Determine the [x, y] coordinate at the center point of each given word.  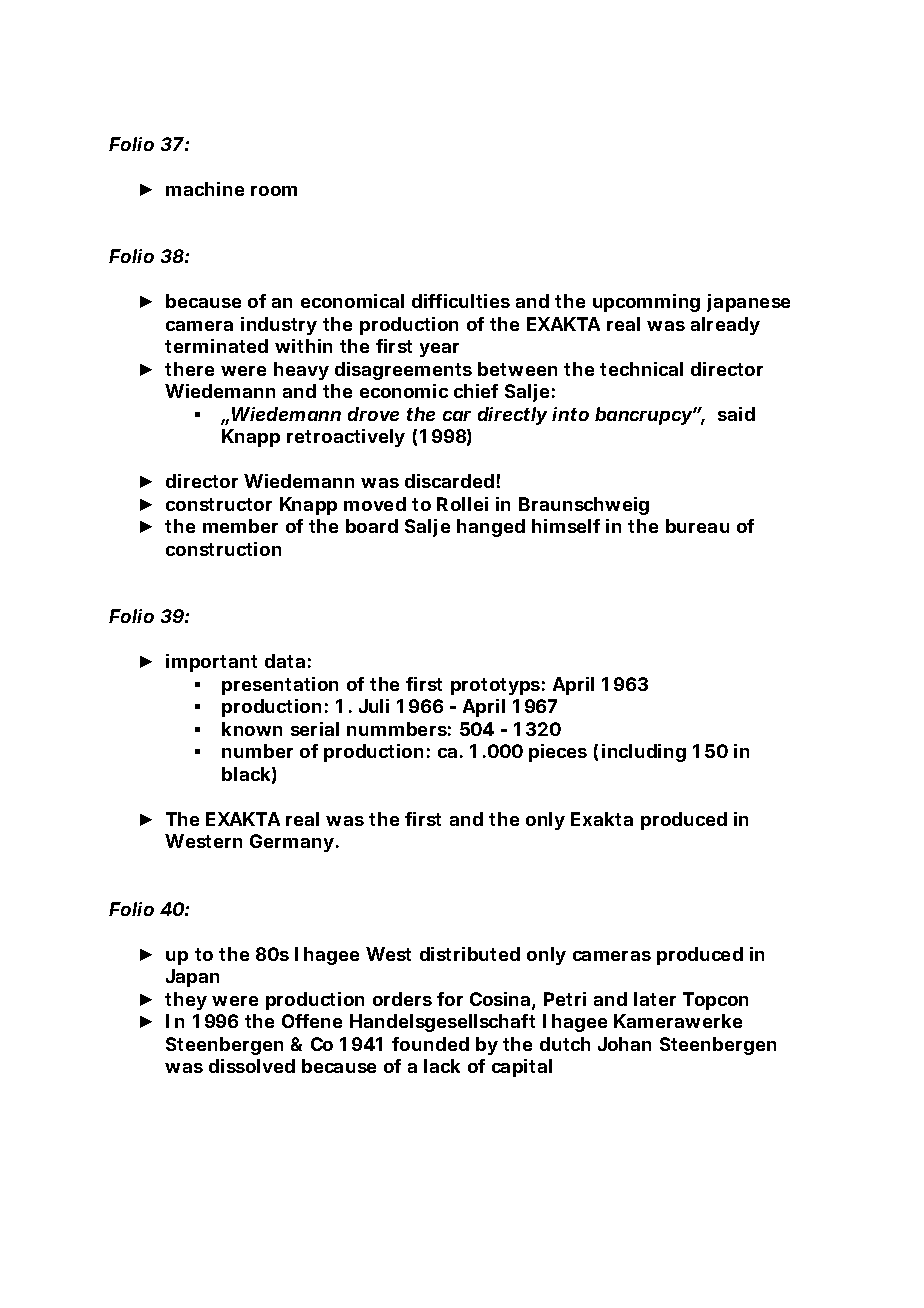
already [725, 326]
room [274, 191]
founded [430, 1044]
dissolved [252, 1066]
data [285, 661]
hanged [491, 528]
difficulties [461, 301]
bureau [697, 526]
